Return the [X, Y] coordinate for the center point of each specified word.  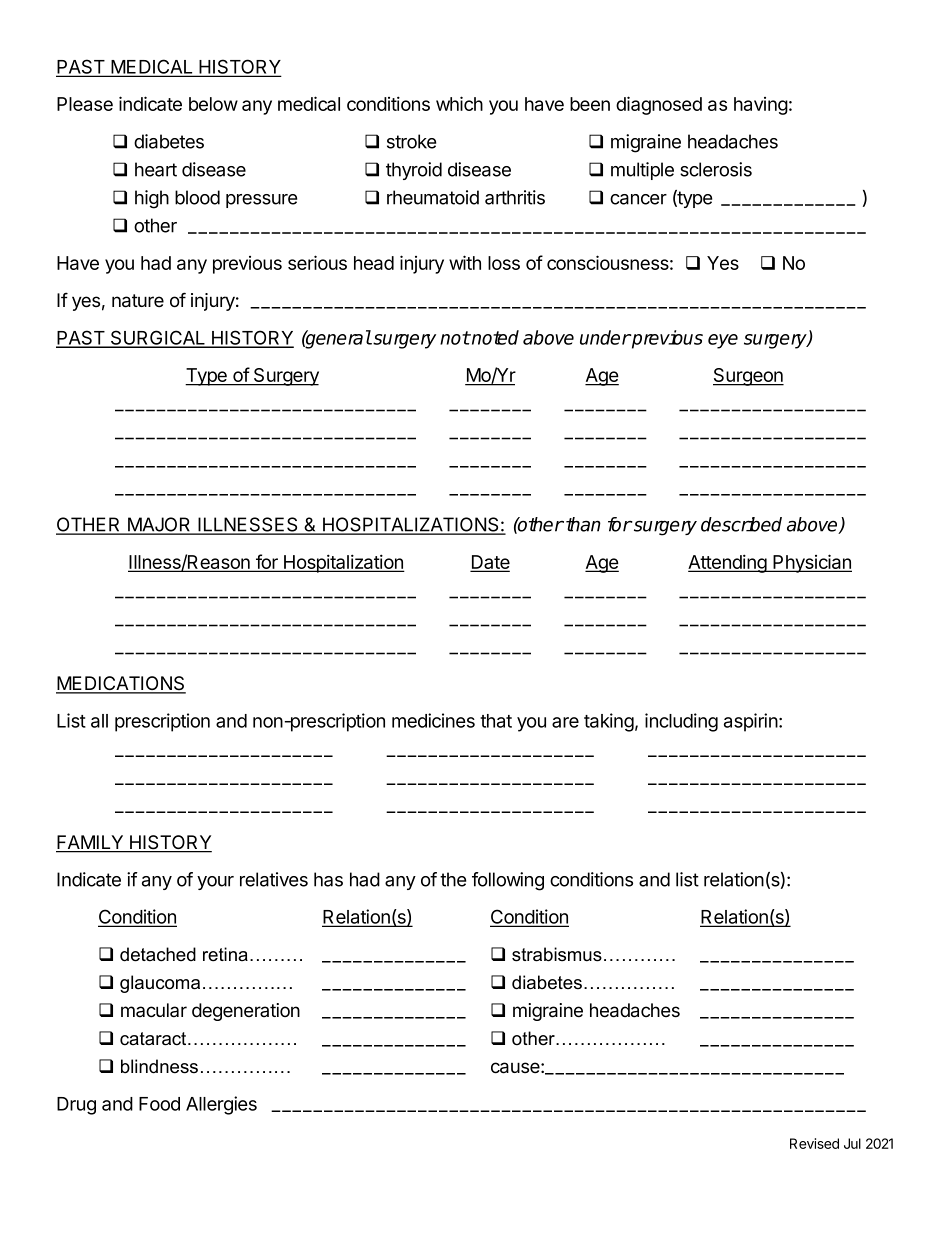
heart [156, 169]
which [459, 103]
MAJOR [159, 525]
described [741, 524]
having [761, 106]
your [215, 883]
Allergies [221, 1105]
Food [159, 1104]
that [496, 721]
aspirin [751, 722]
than [583, 524]
